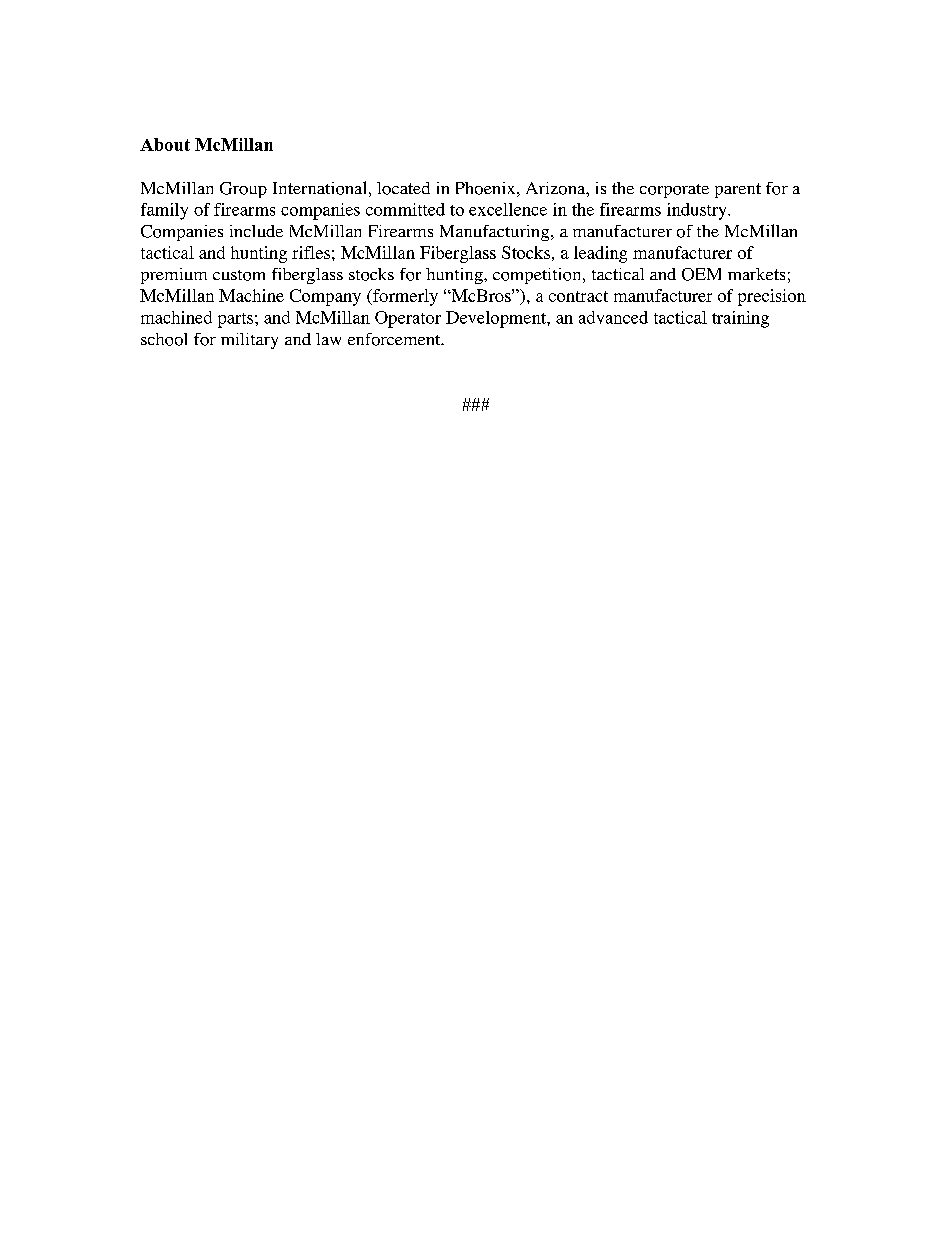 The width and height of the screenshot is (952, 1233). Describe the element at coordinates (243, 190) in the screenshot. I see `Group` at that location.
